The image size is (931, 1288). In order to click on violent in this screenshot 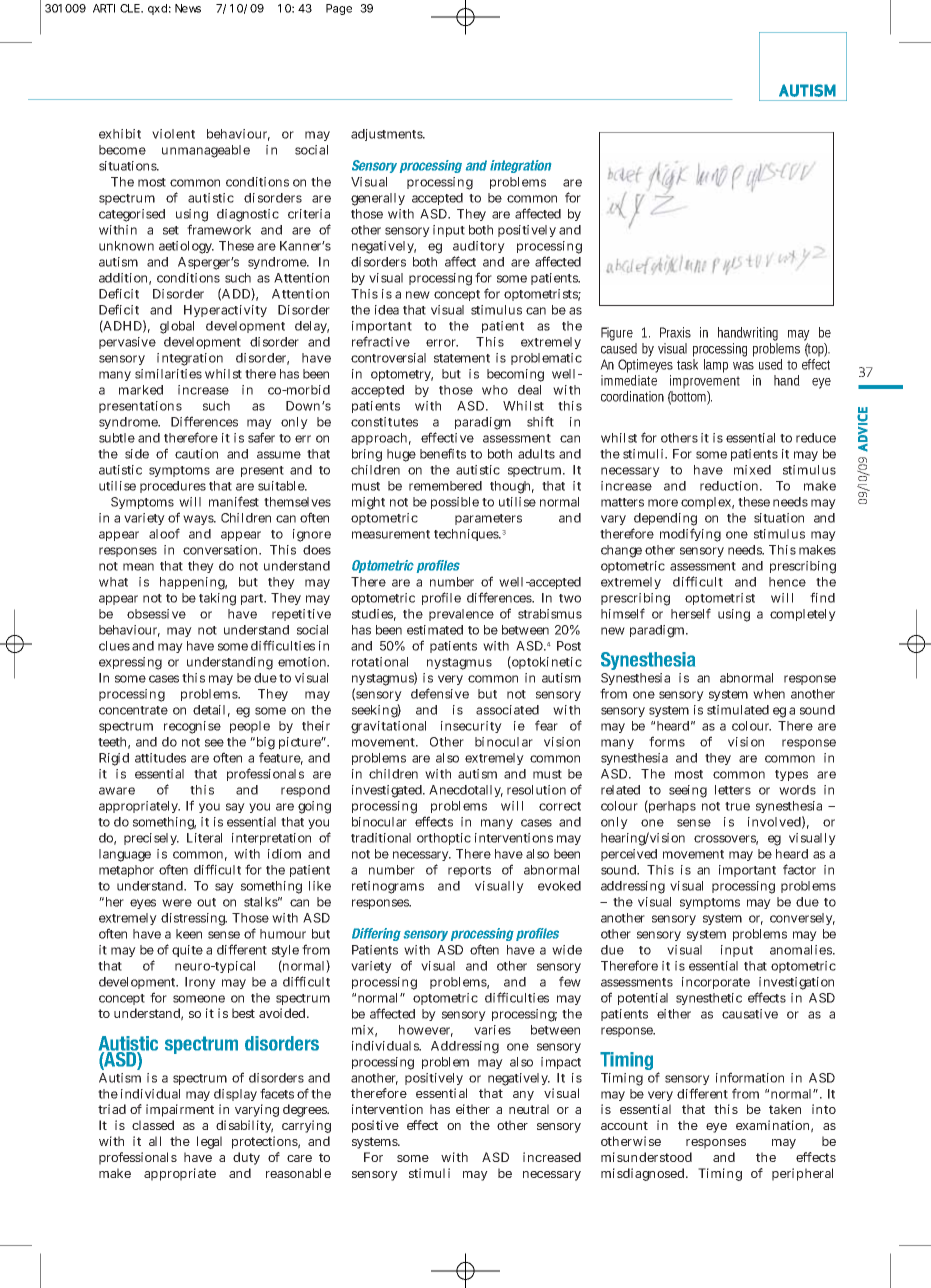, I will do `click(173, 134)`.
